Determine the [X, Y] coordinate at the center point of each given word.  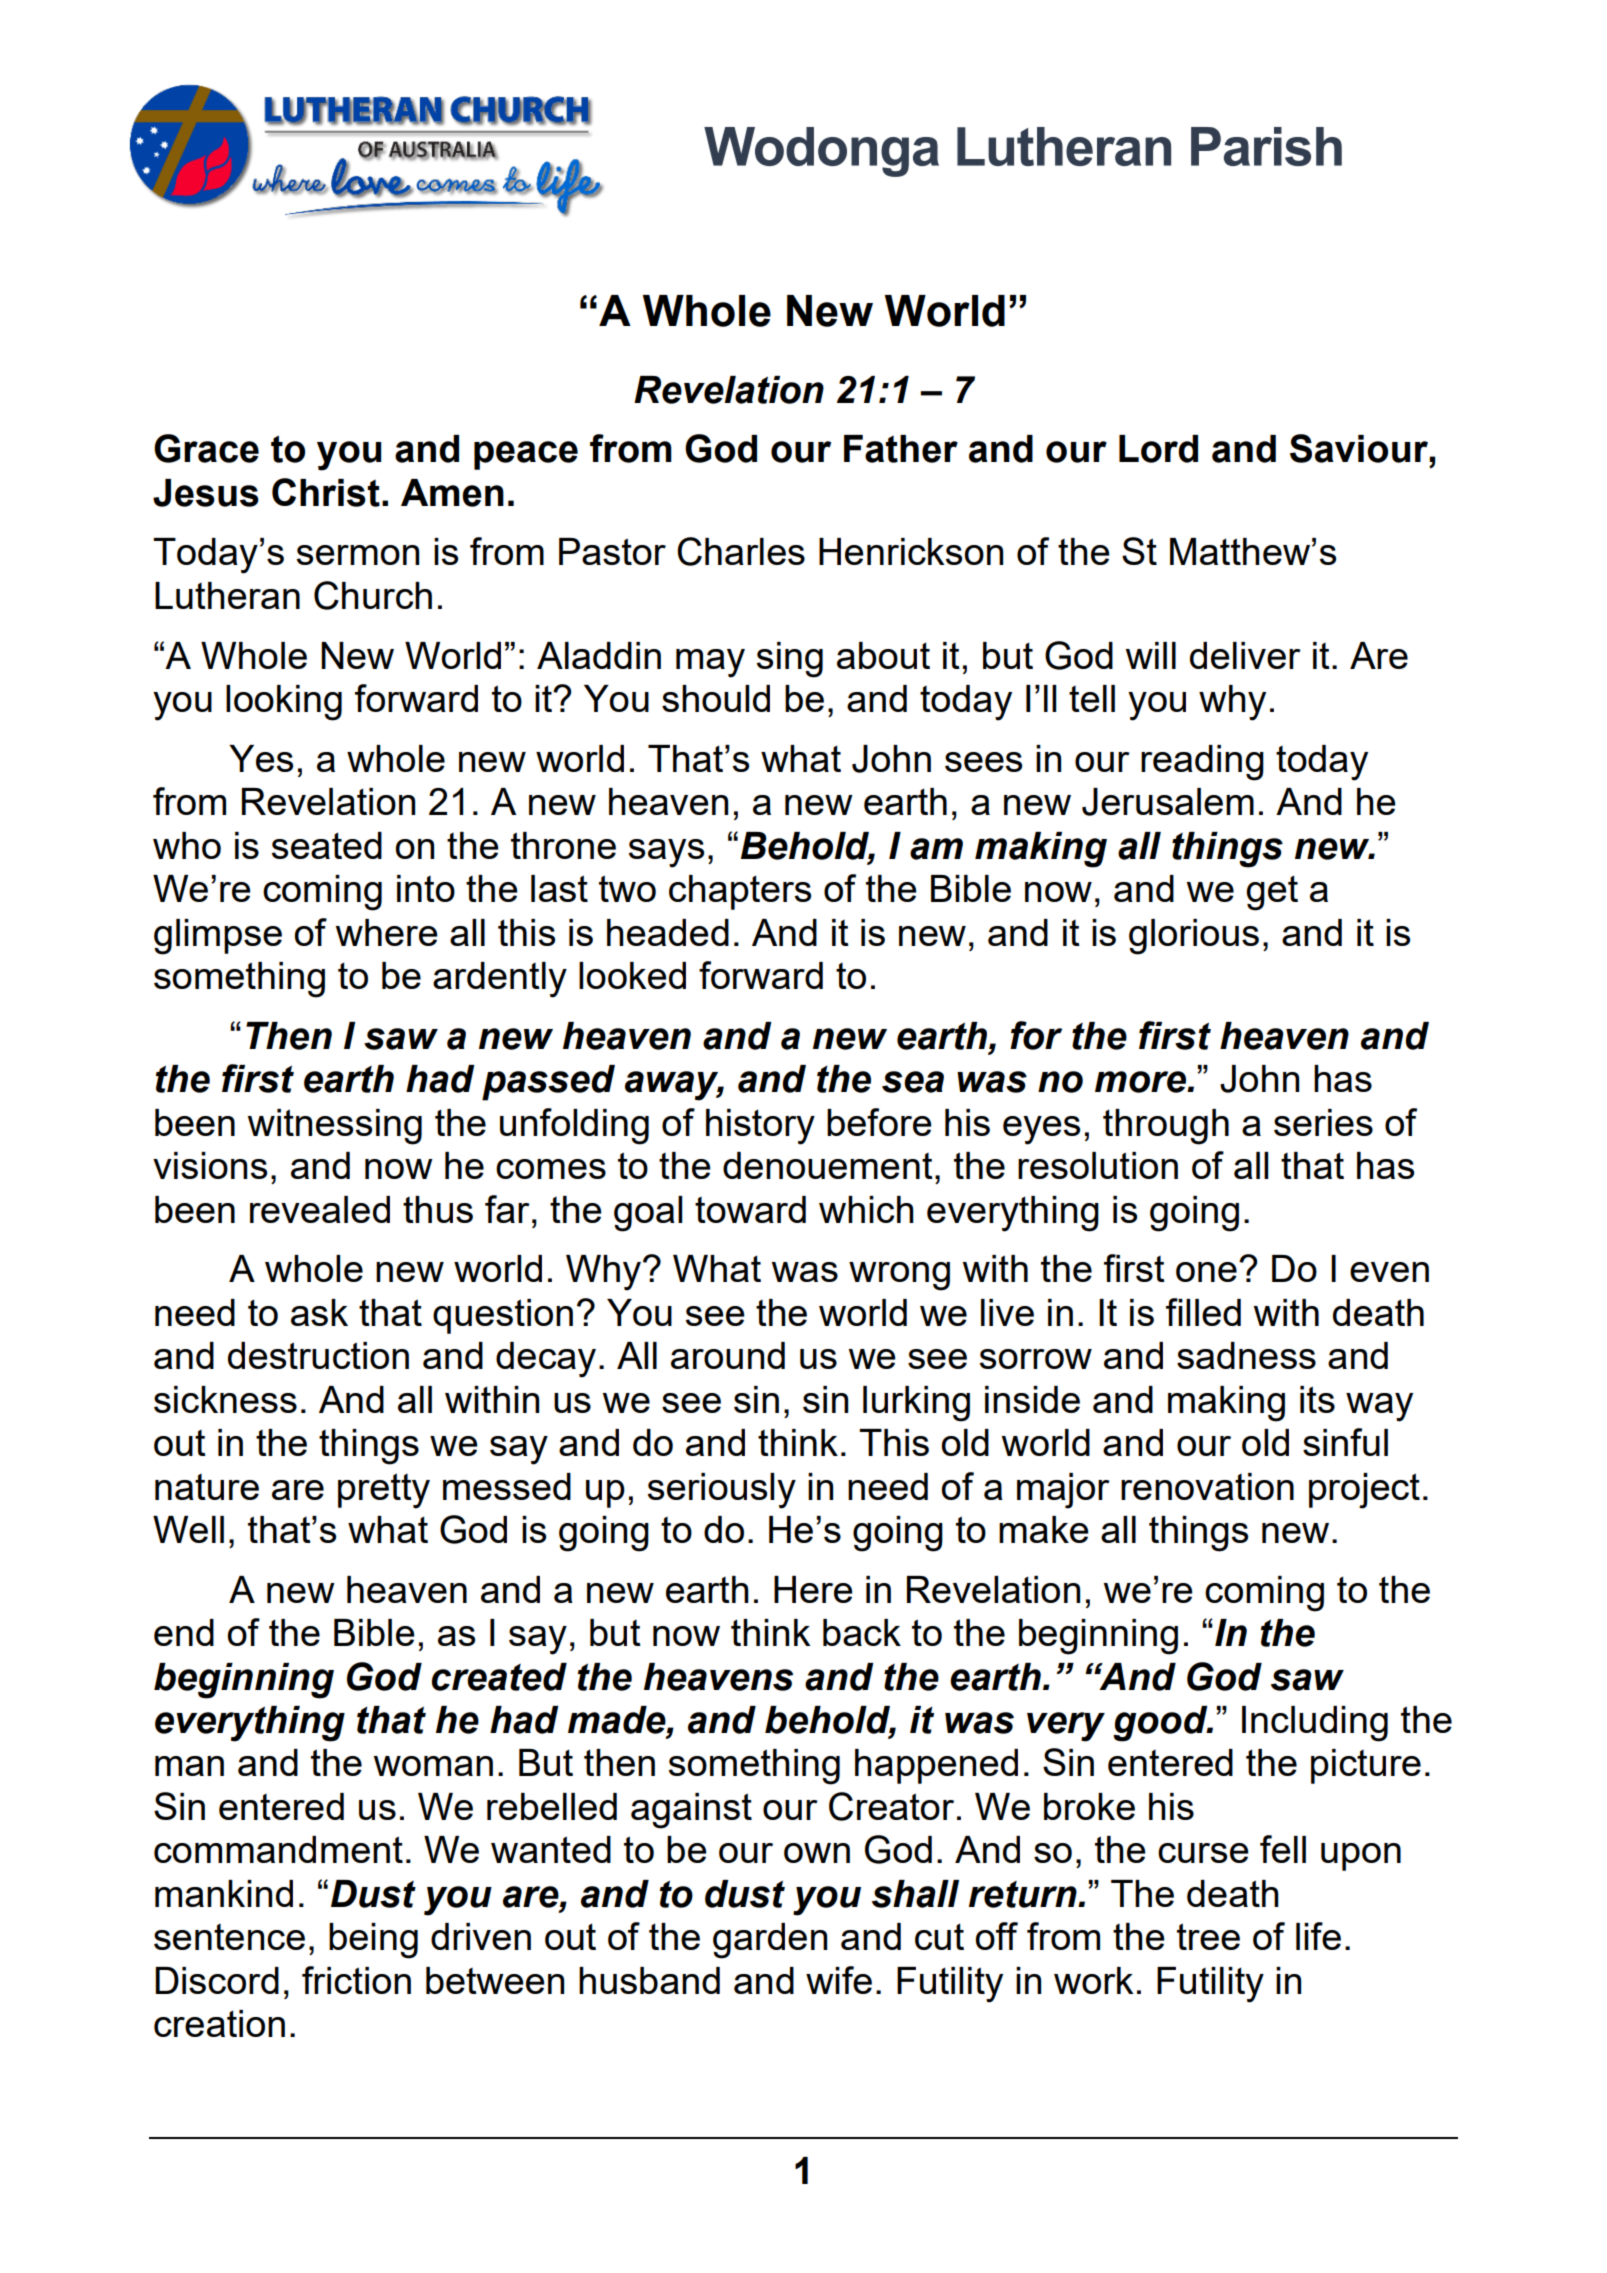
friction [356, 1980]
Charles [741, 551]
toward [750, 1209]
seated [327, 845]
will [1151, 655]
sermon [358, 555]
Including [1315, 1724]
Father [901, 449]
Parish [1266, 146]
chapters [740, 892]
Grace [206, 448]
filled [1203, 1312]
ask [319, 1312]
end [184, 1632]
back [862, 1632]
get [1272, 893]
